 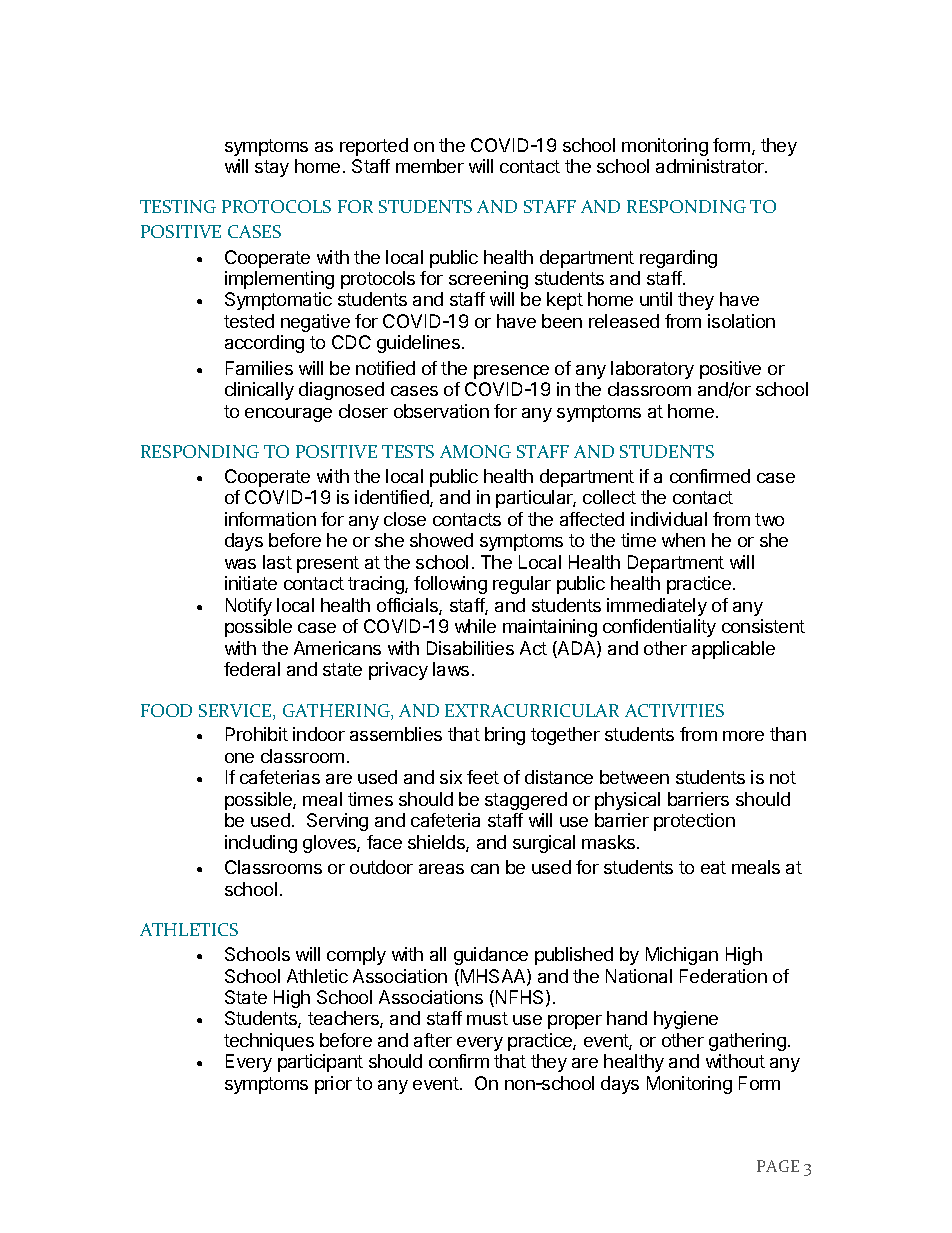 What do you see at coordinates (483, 777) in the screenshot?
I see `feet` at bounding box center [483, 777].
